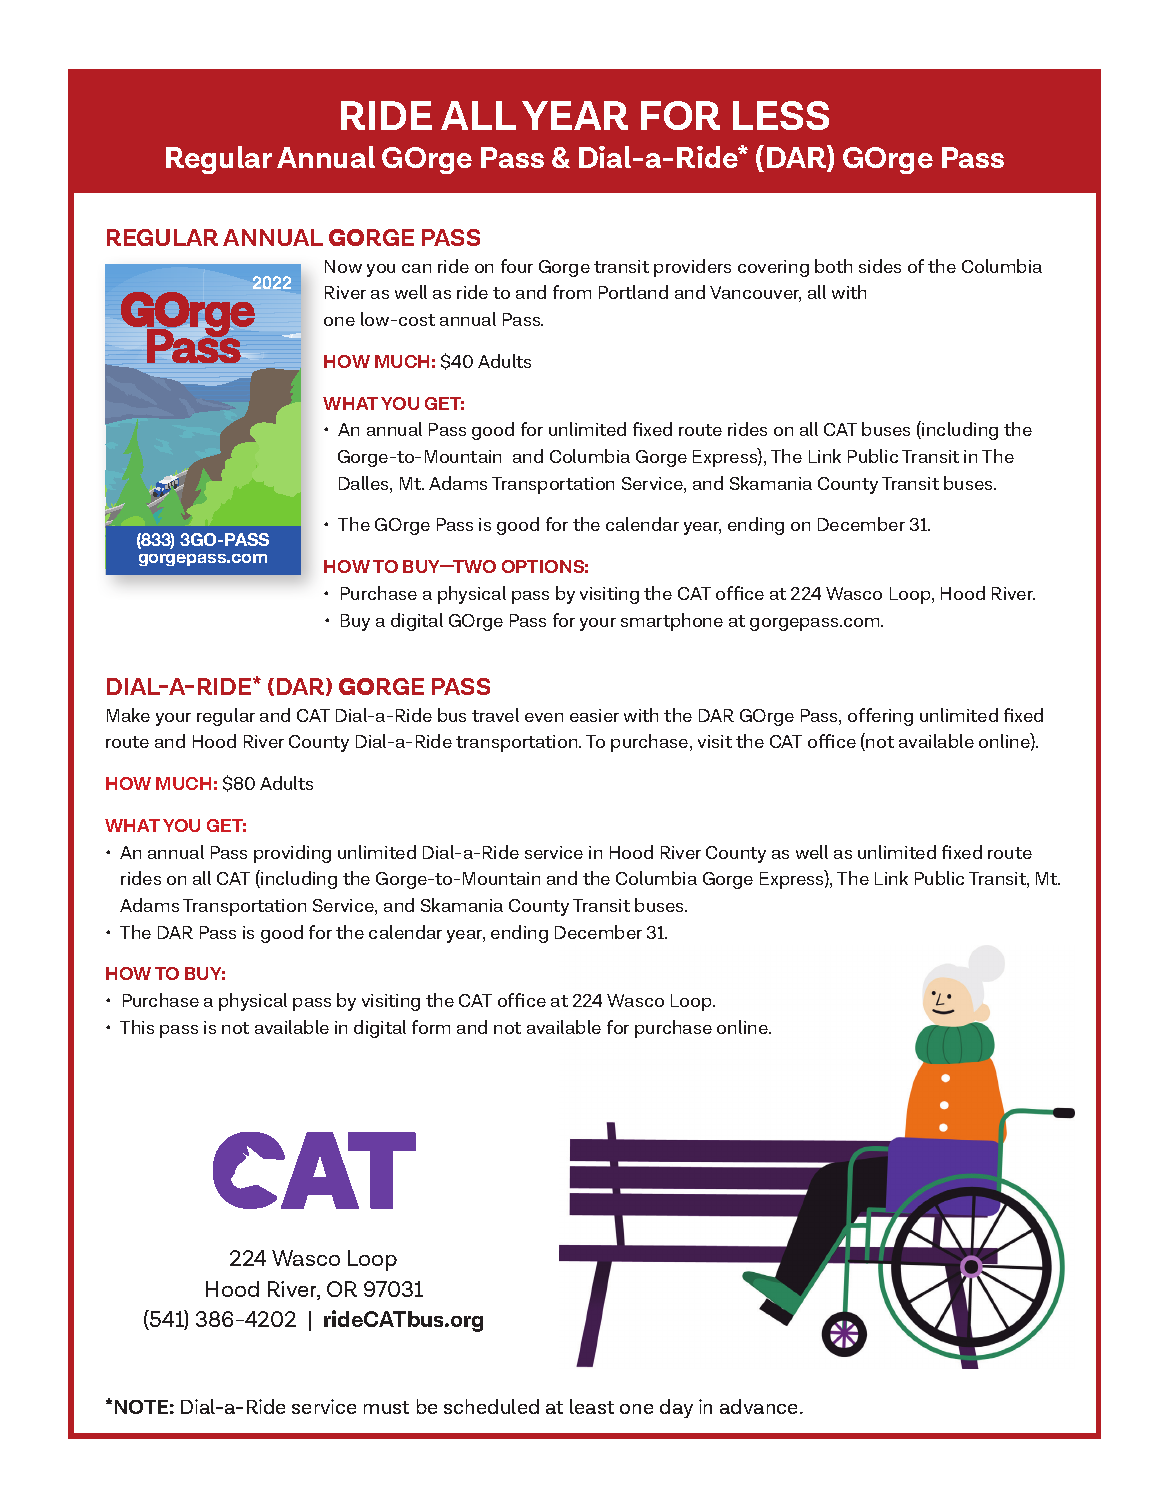 The height and width of the screenshot is (1507, 1164). Describe the element at coordinates (880, 717) in the screenshot. I see `offering` at that location.
